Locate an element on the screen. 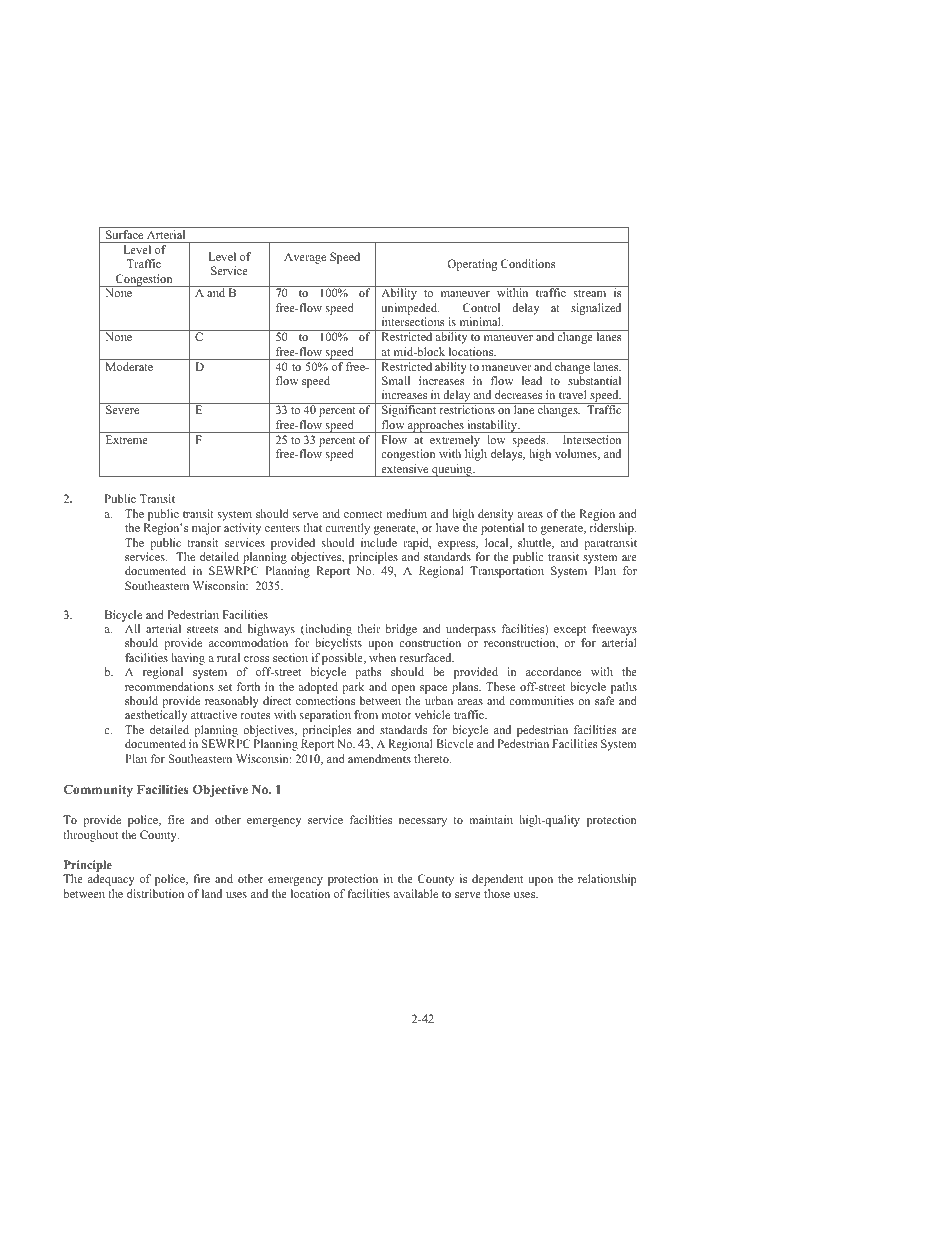 The height and width of the screenshot is (1233, 952). distribution is located at coordinates (155, 893).
